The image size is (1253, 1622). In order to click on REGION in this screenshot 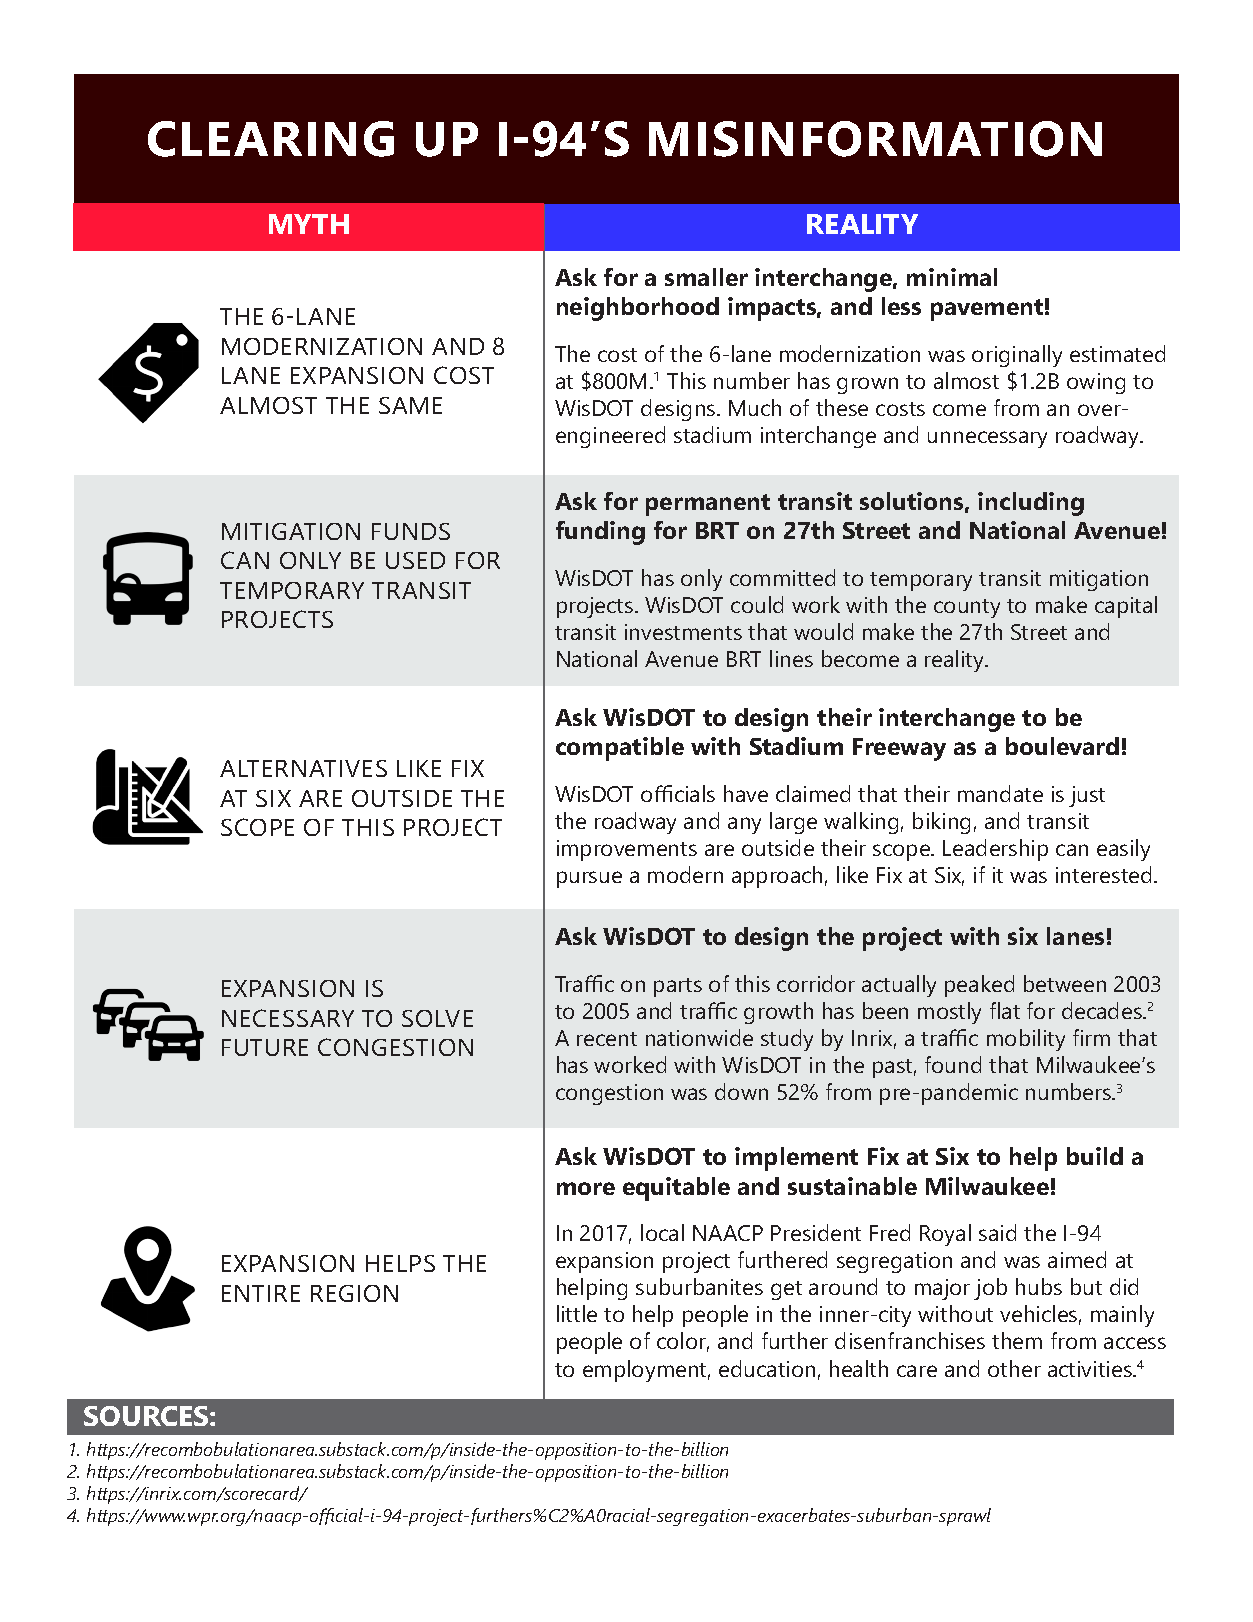, I will do `click(354, 1293)`.
